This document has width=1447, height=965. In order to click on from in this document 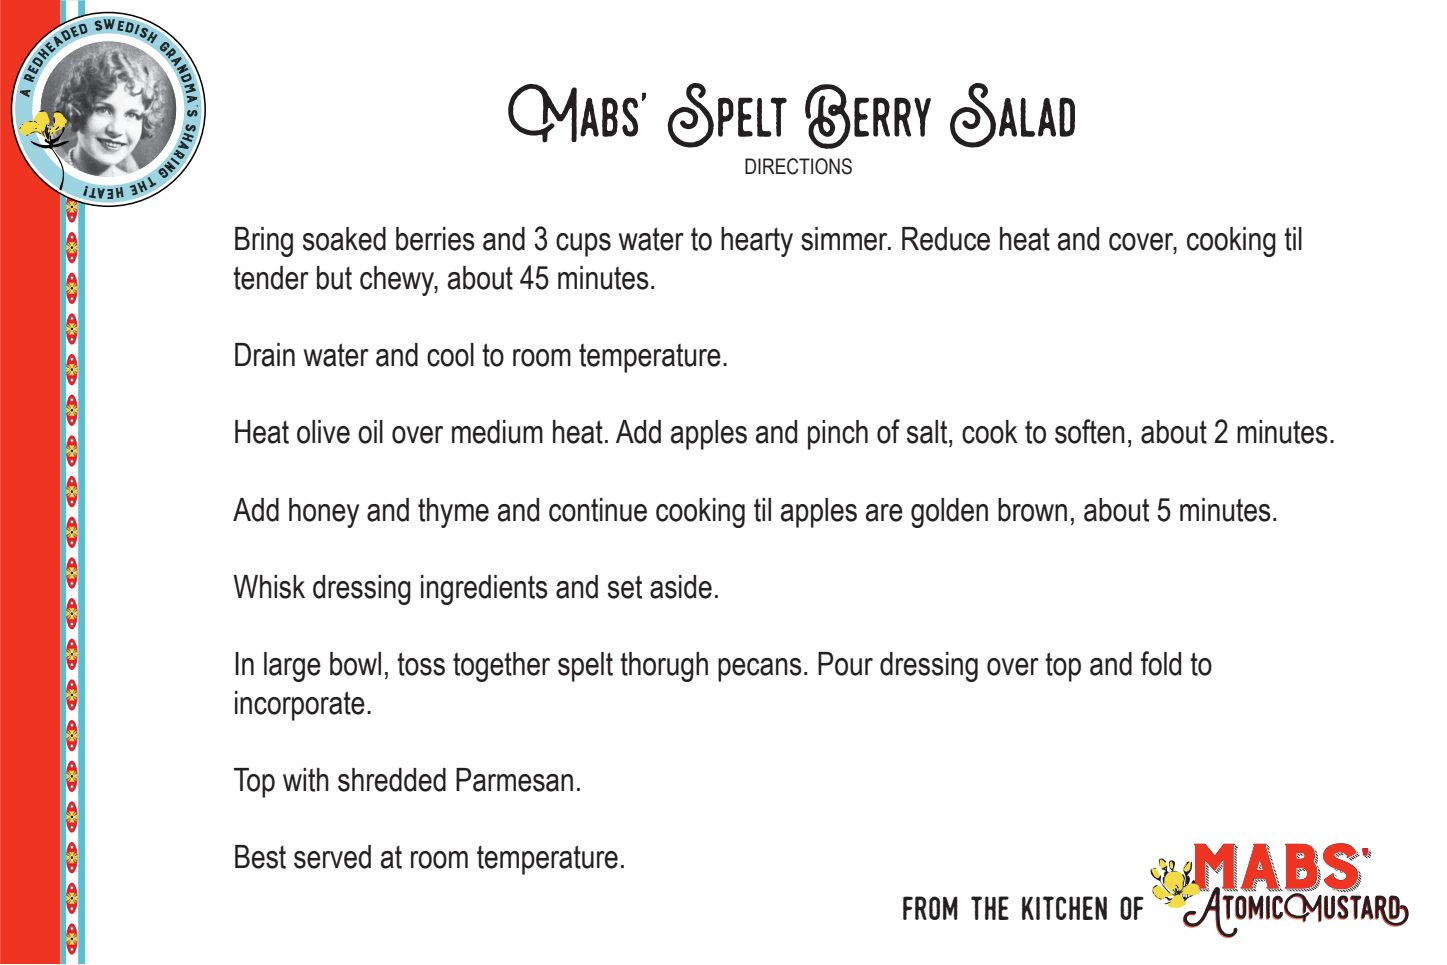, I will do `click(930, 908)`.
